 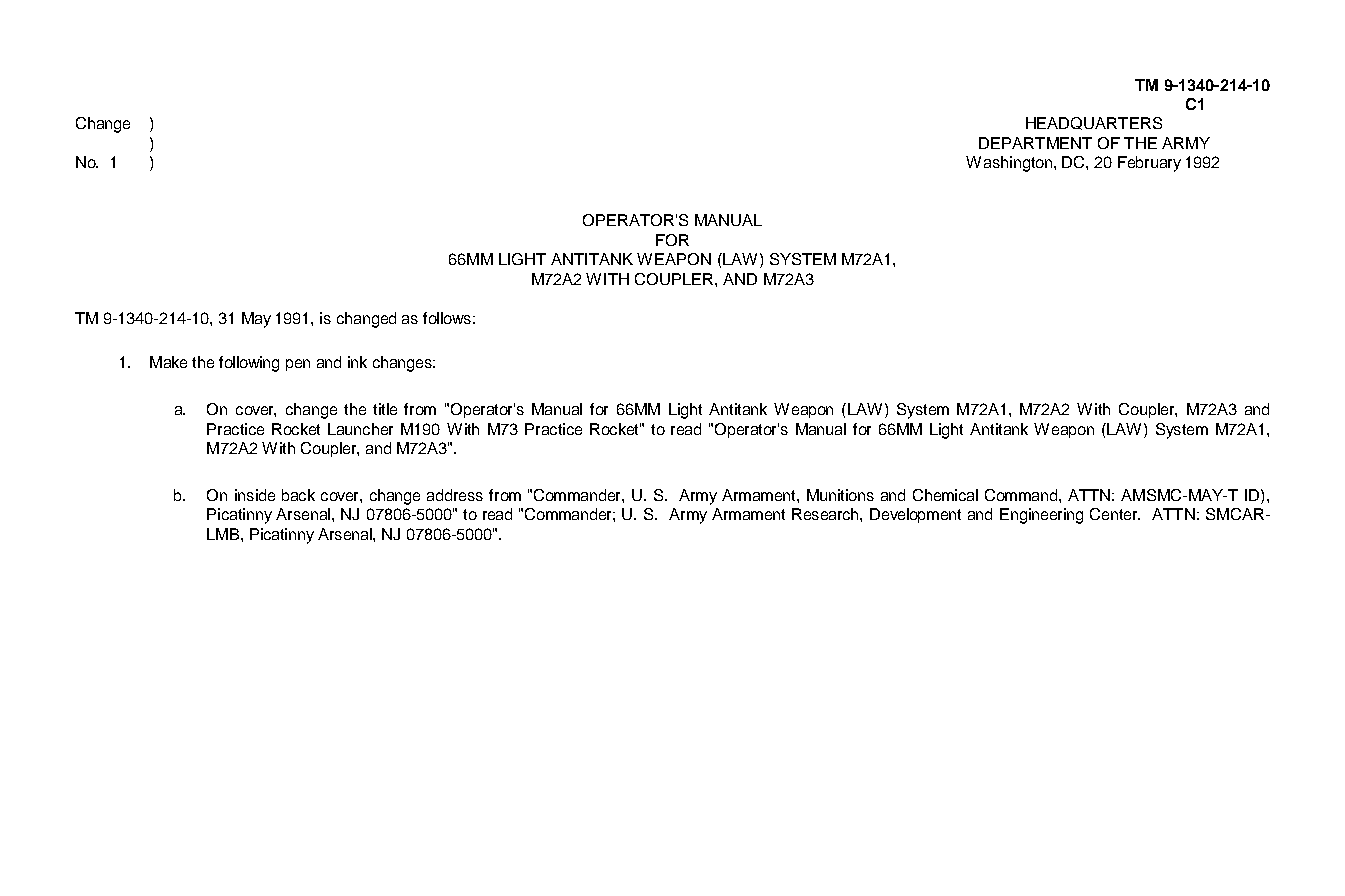 I want to click on following, so click(x=249, y=364).
